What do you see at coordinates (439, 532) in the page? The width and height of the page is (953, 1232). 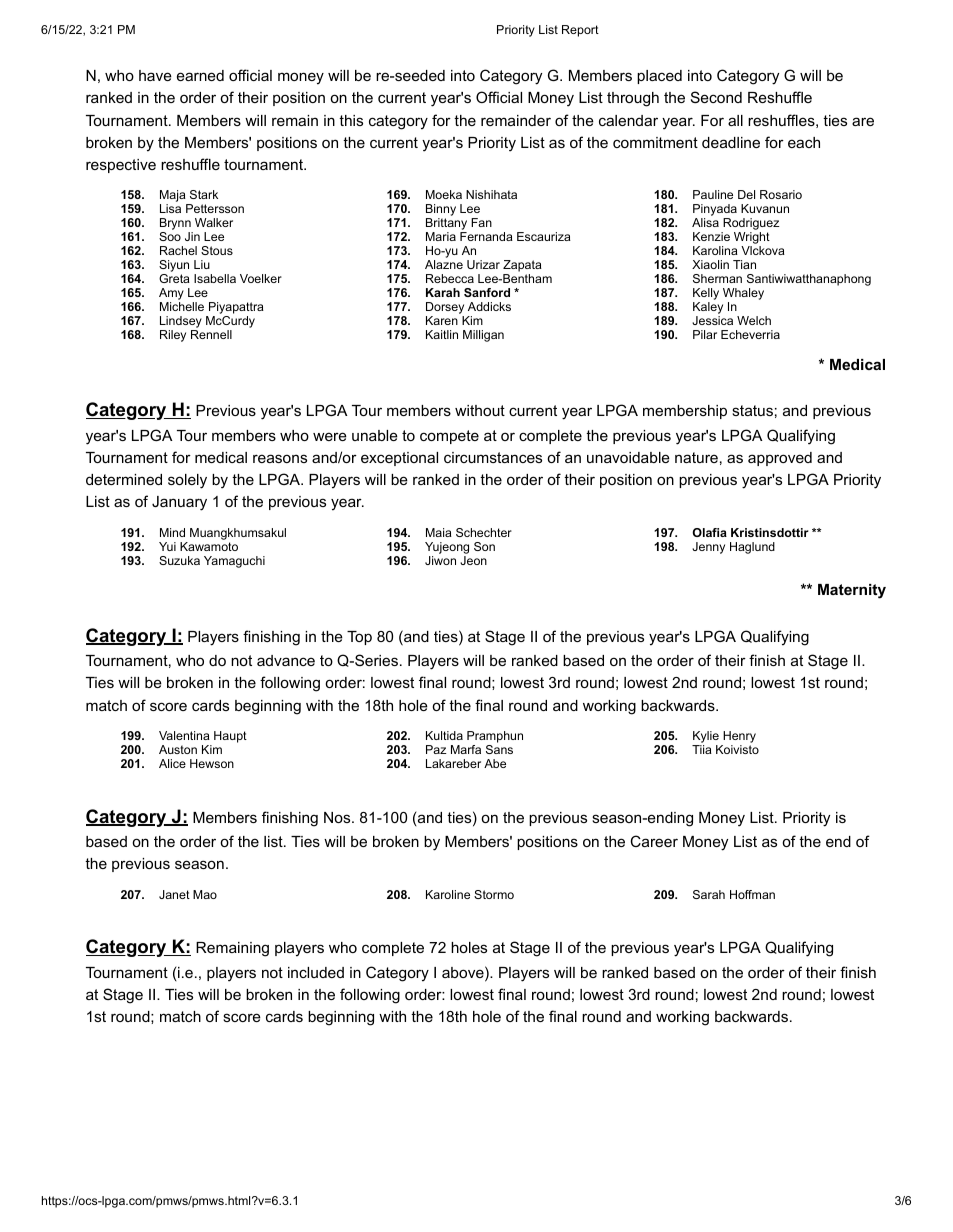 I see `Maia` at bounding box center [439, 532].
